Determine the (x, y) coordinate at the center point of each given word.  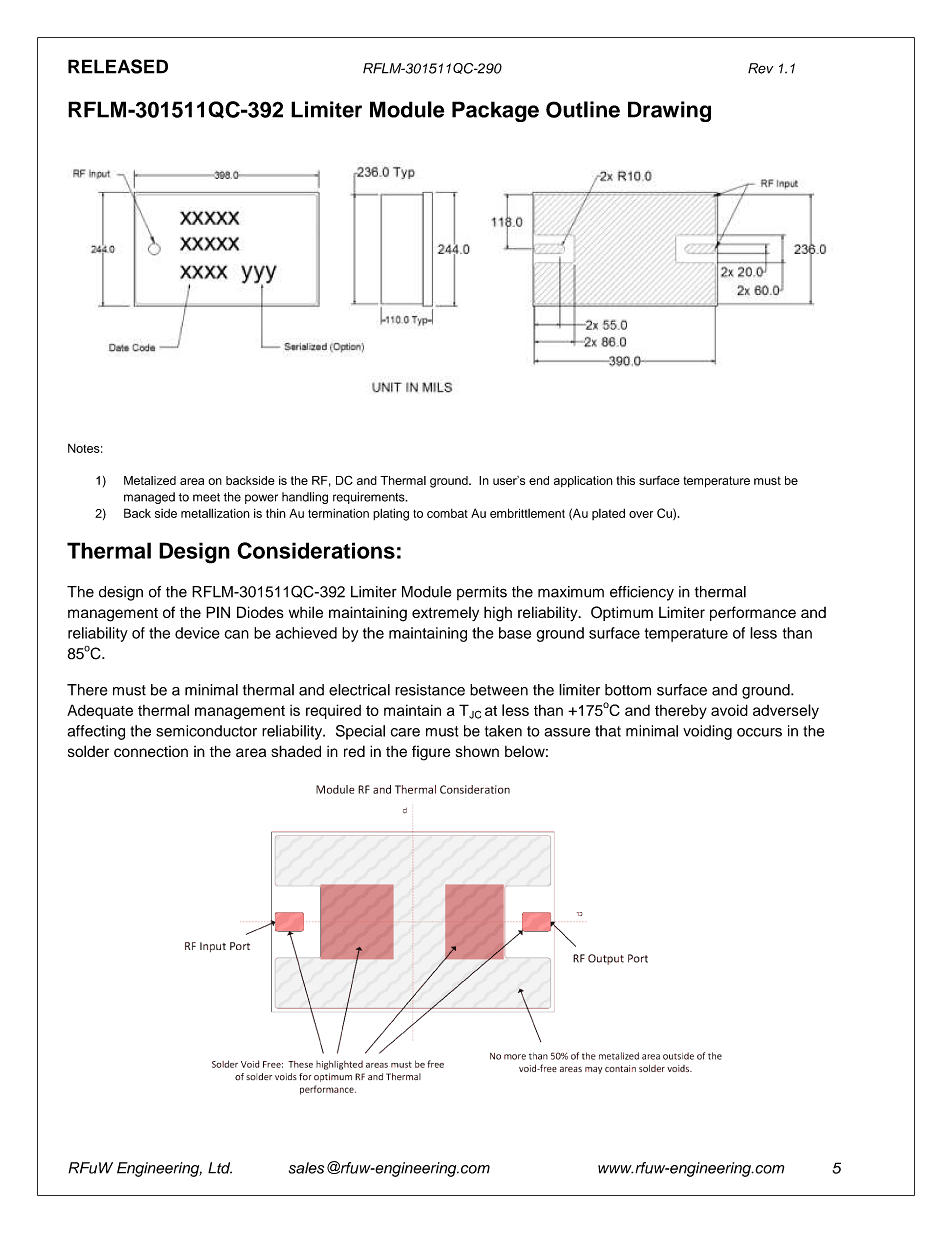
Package (495, 111)
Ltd (220, 1168)
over (641, 514)
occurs (759, 732)
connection (151, 751)
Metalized (150, 480)
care (405, 732)
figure (431, 753)
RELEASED (118, 66)
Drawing (669, 111)
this (625, 480)
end (539, 480)
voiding (707, 732)
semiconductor (206, 731)
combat (447, 513)
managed (149, 498)
